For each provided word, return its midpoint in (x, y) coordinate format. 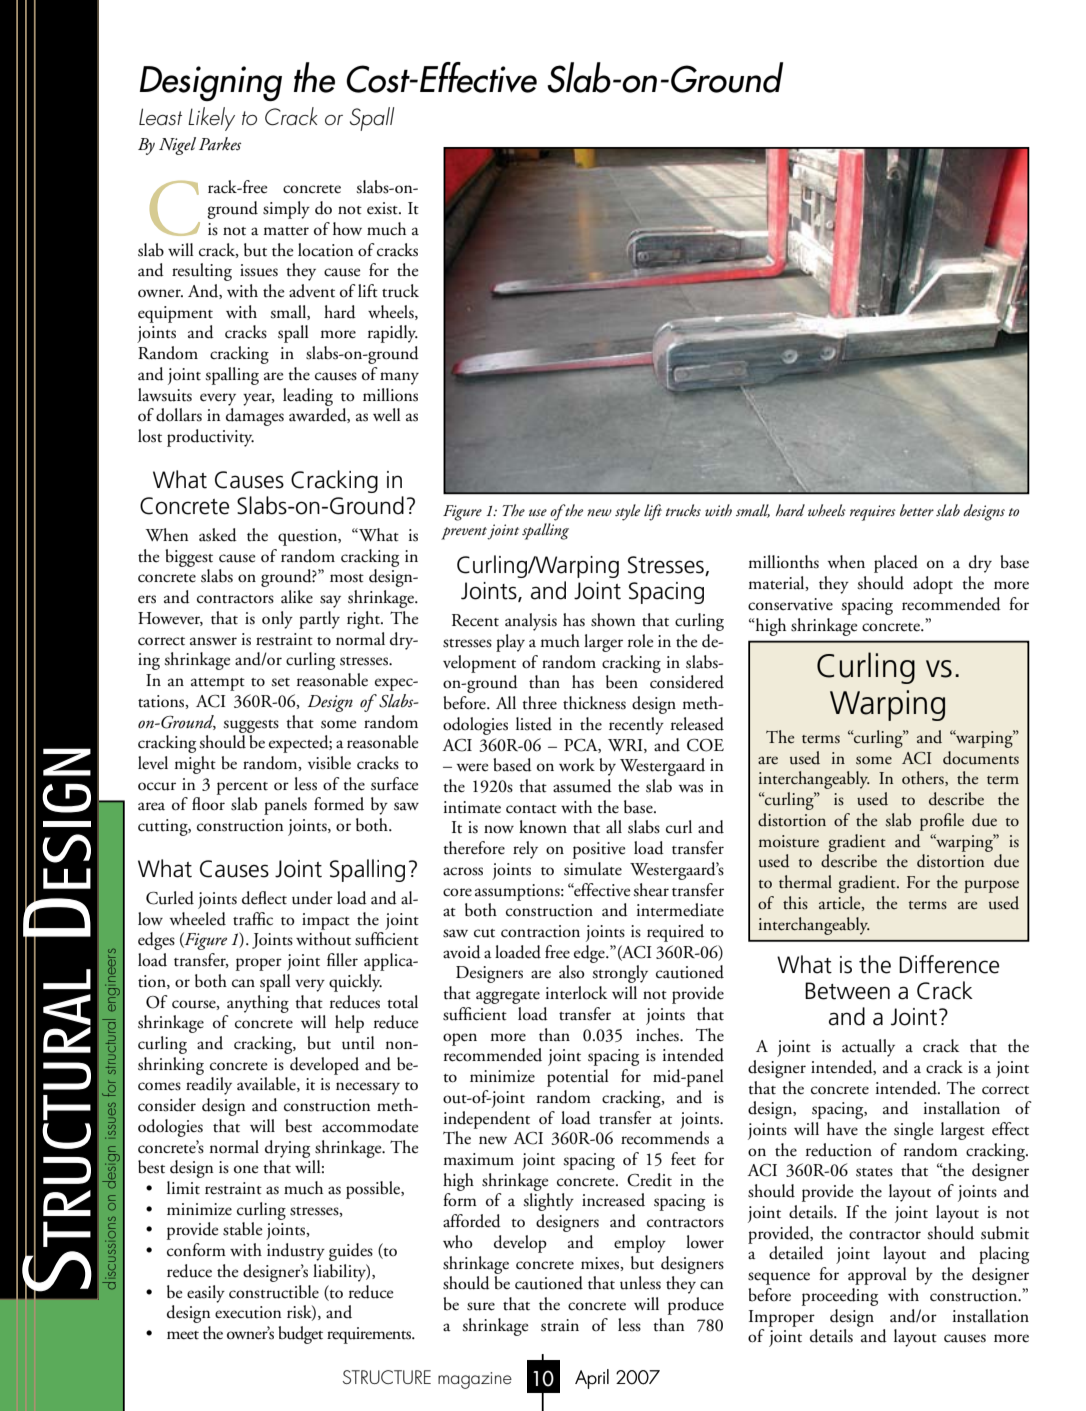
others (924, 778)
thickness (594, 703)
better (917, 510)
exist (383, 208)
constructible (274, 1292)
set (280, 682)
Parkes (220, 144)
